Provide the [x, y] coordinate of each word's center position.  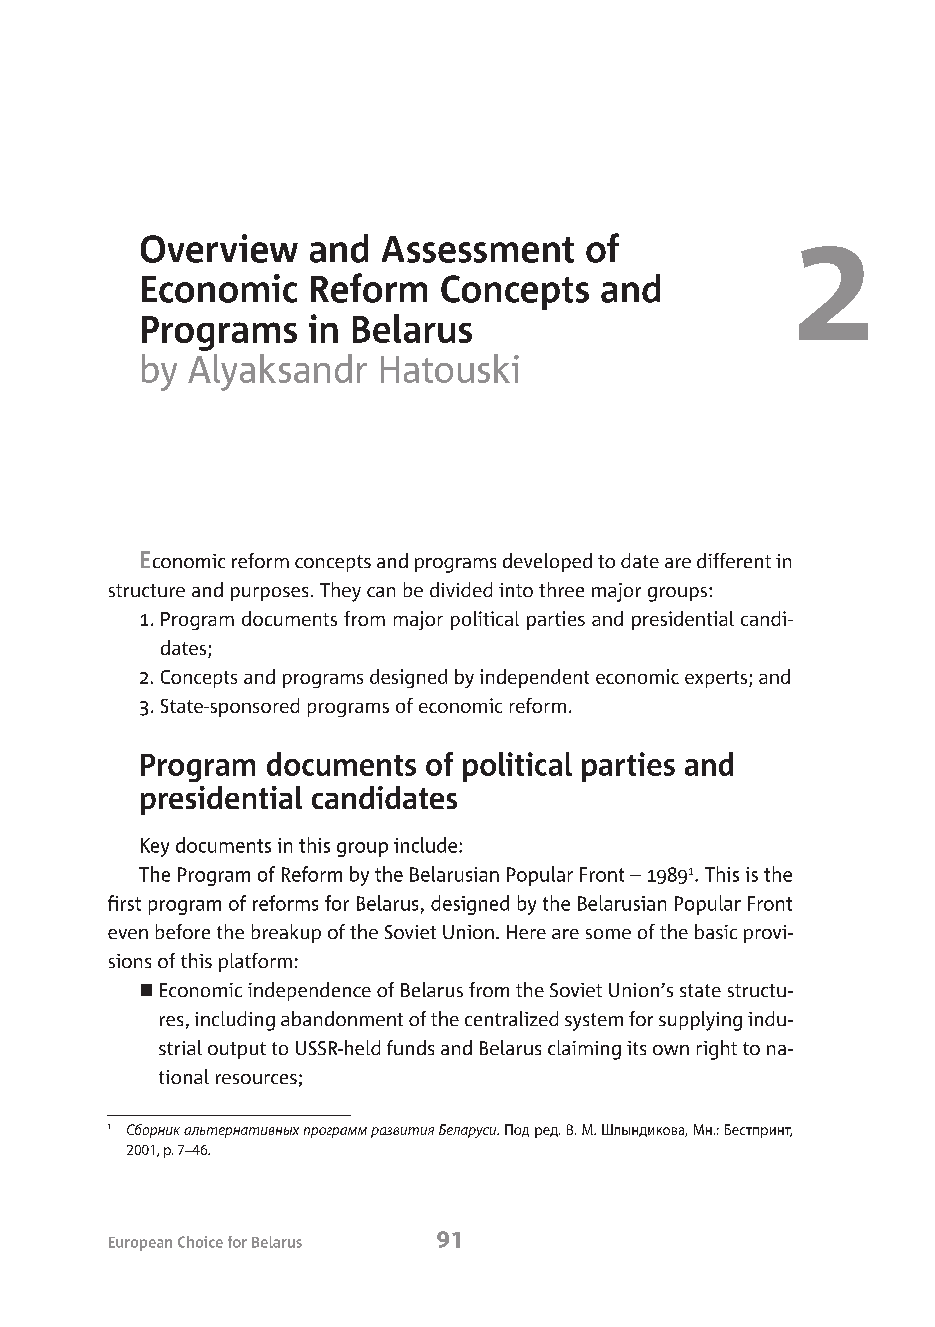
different [734, 560]
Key [155, 847]
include [425, 845]
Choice [200, 1242]
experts [717, 679]
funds [410, 1047]
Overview [219, 248]
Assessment [478, 249]
